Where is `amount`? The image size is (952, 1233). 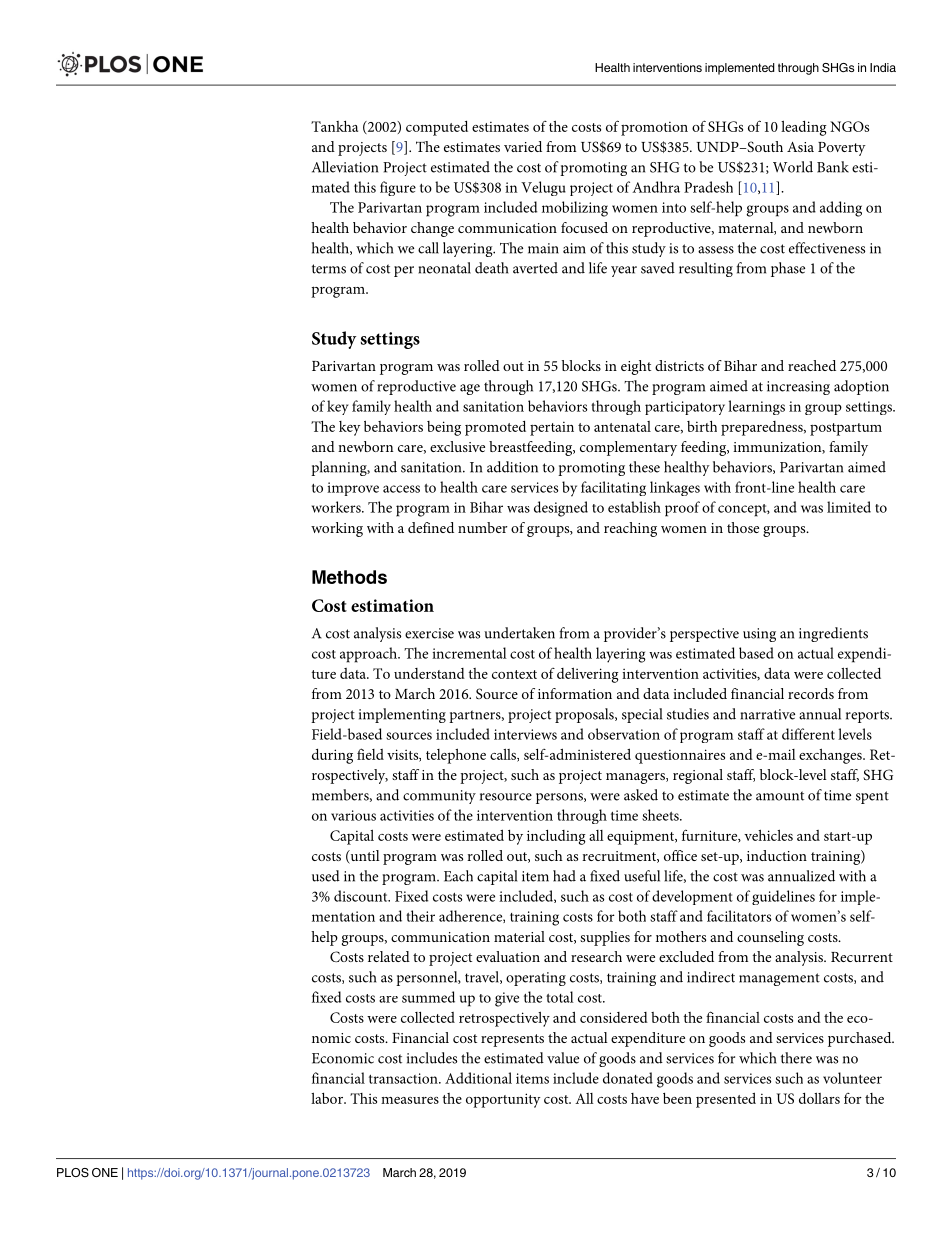
amount is located at coordinates (780, 796).
